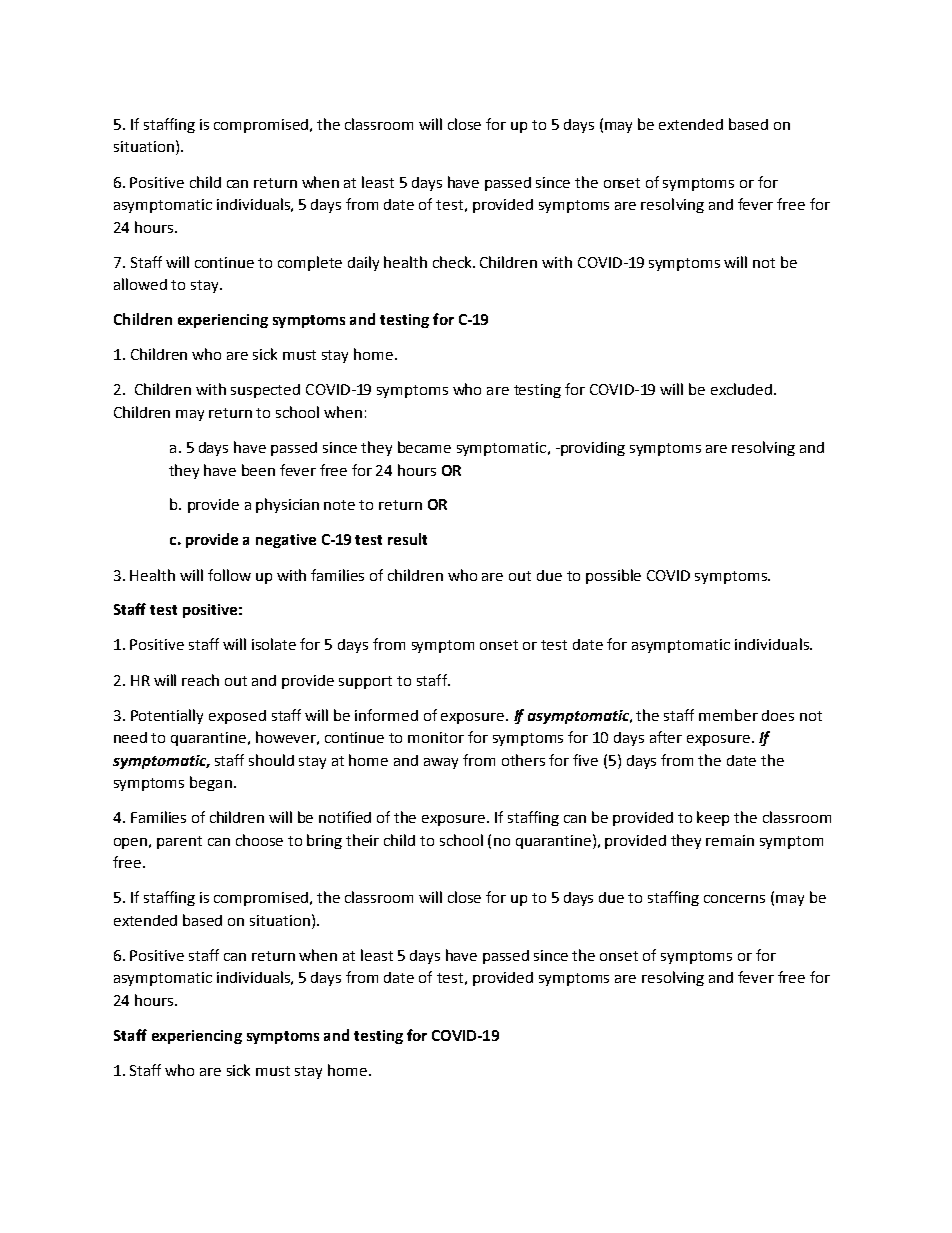 The width and height of the document is (952, 1233). I want to click on parent, so click(179, 842).
